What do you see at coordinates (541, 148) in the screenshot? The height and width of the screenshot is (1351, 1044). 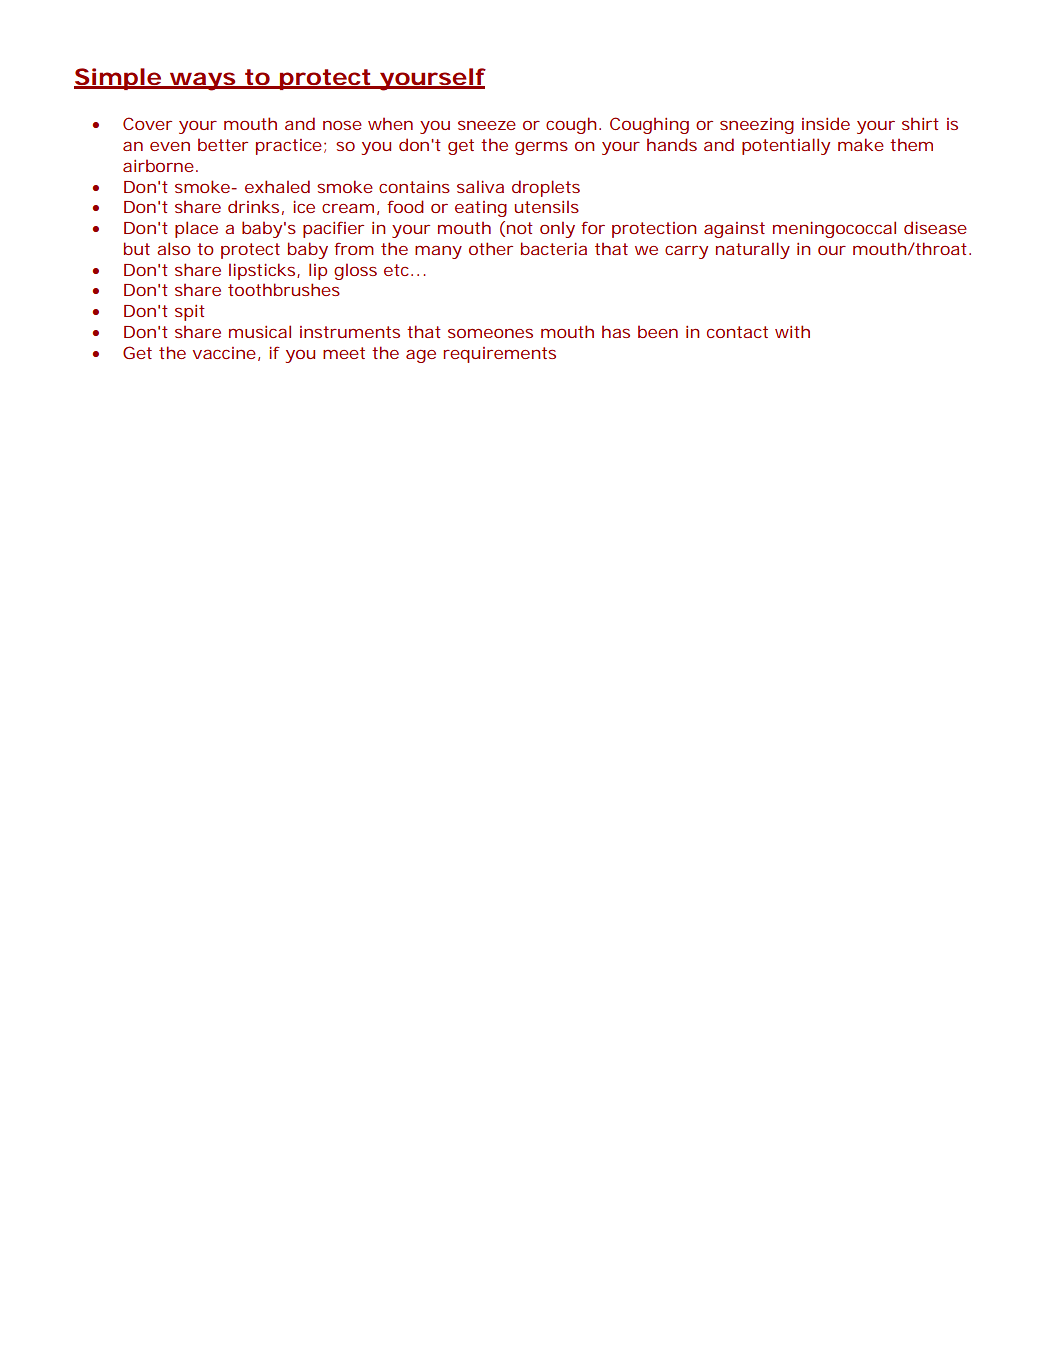 I see `germs` at bounding box center [541, 148].
